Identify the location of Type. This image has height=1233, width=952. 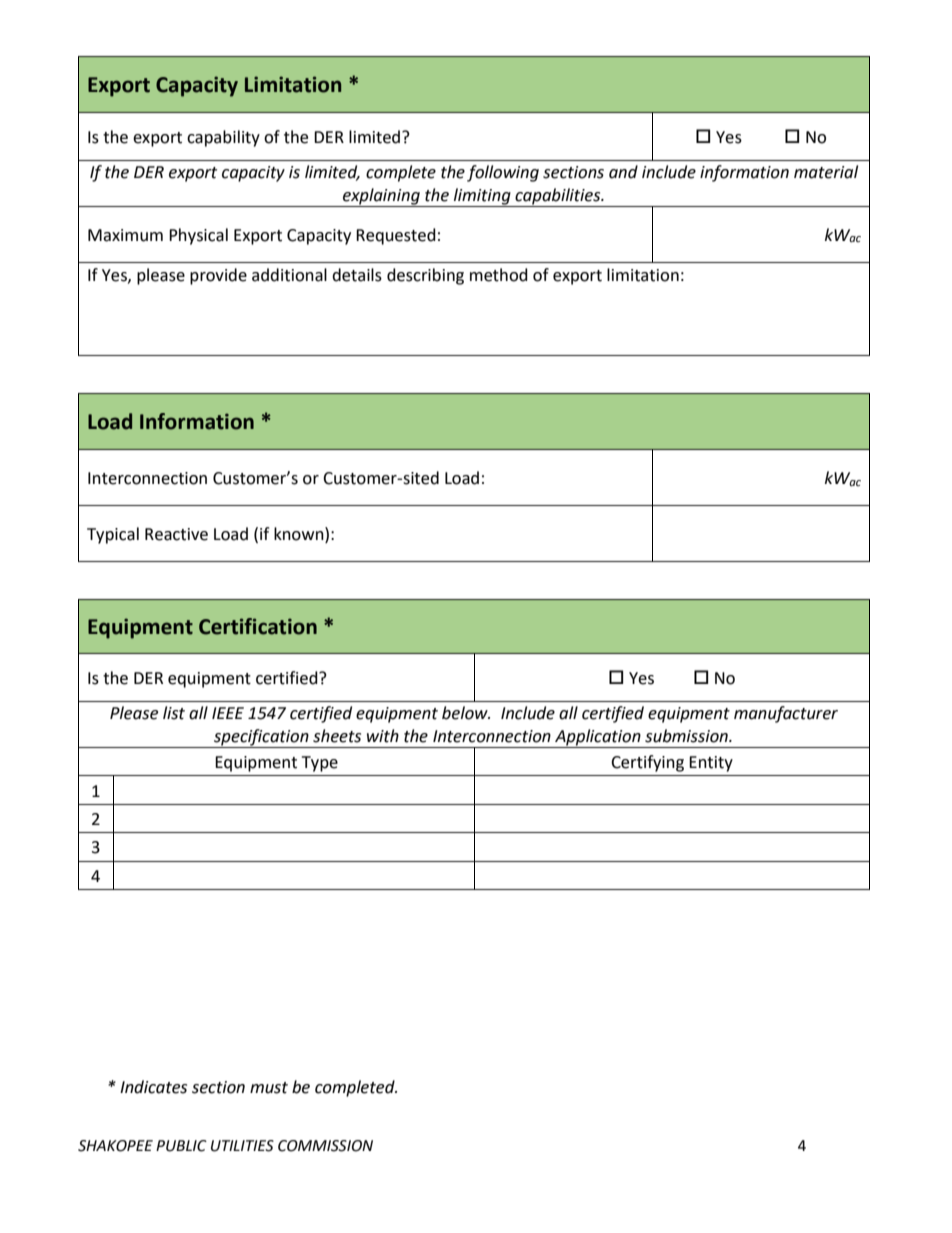
(320, 764).
